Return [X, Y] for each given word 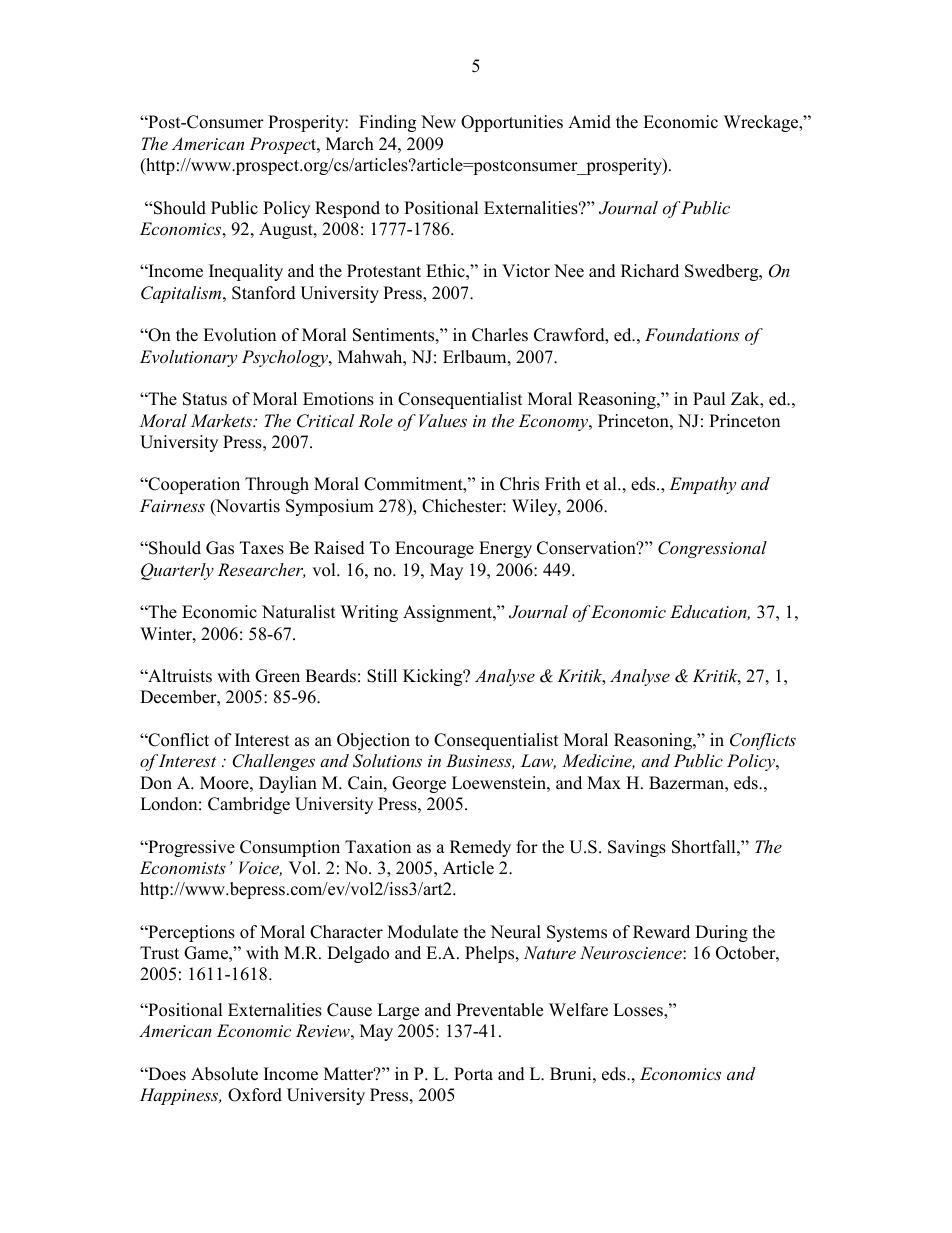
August [287, 230]
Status [205, 399]
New [438, 122]
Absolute [224, 1074]
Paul [709, 399]
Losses [639, 1011]
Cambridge [249, 805]
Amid [589, 122]
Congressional [712, 549]
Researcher [261, 570]
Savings [637, 848]
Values [443, 420]
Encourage [434, 549]
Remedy [480, 848]
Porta [473, 1074]
